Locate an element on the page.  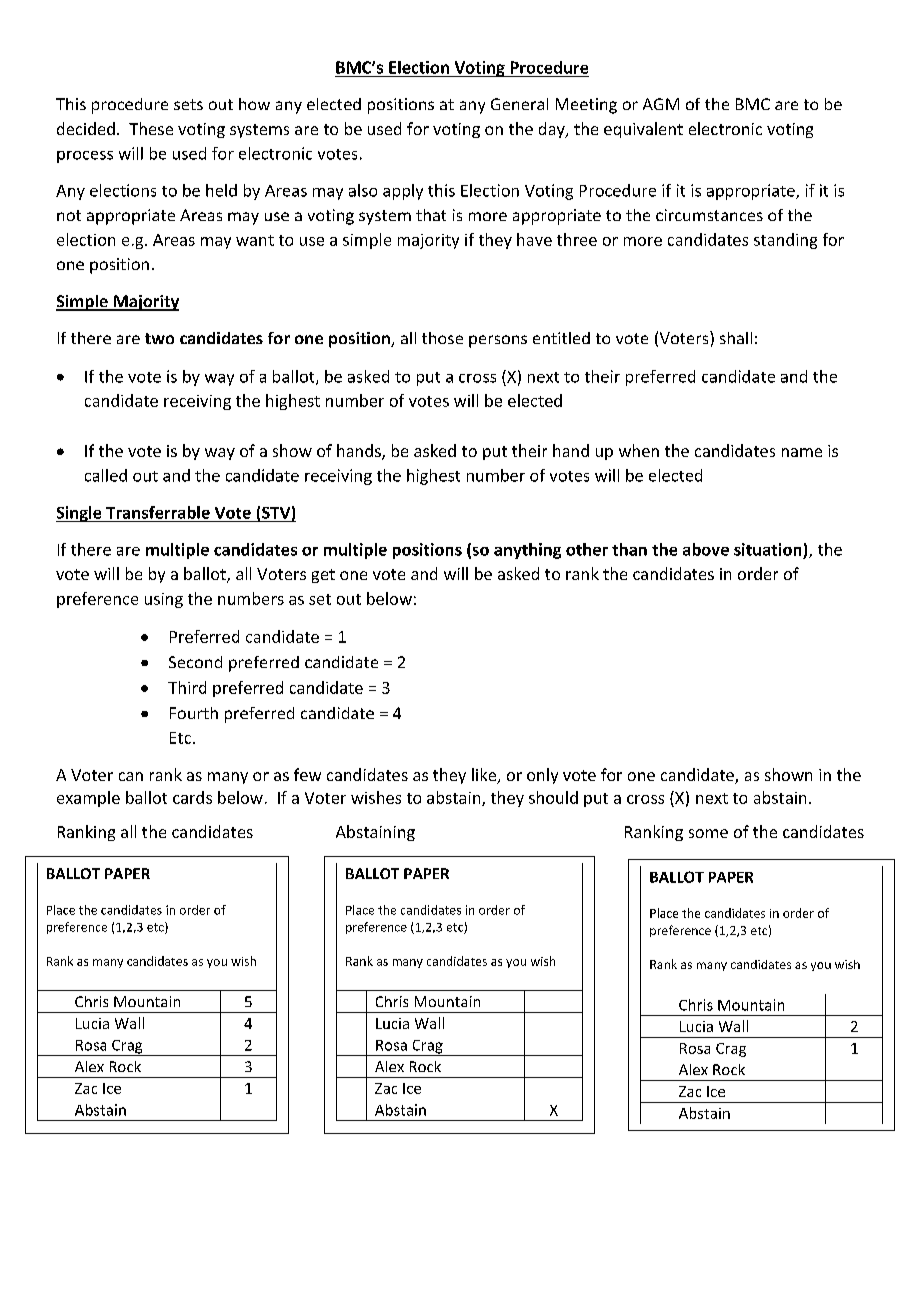
like is located at coordinates (485, 776).
